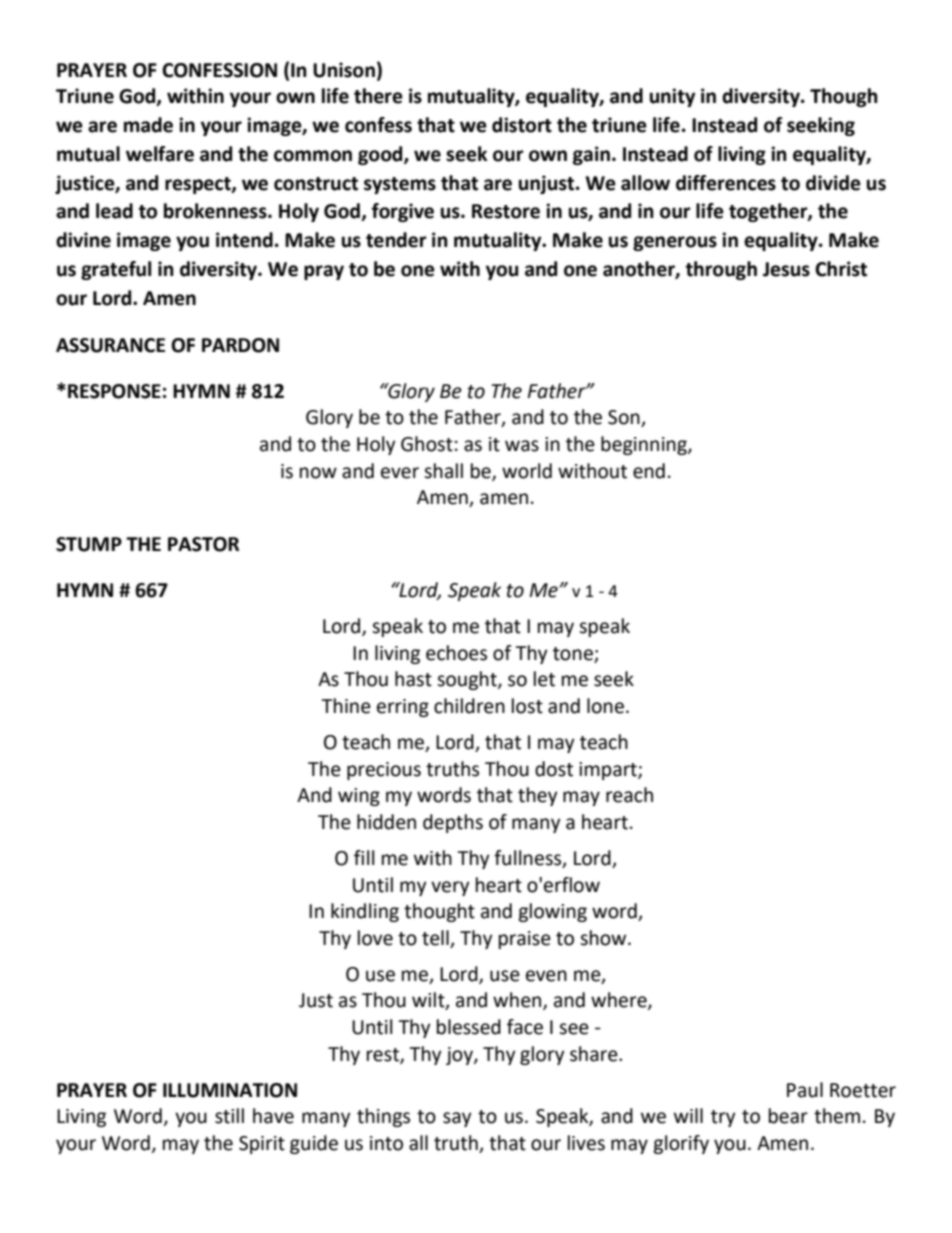 Image resolution: width=952 pixels, height=1233 pixels. I want to click on still, so click(229, 1116).
